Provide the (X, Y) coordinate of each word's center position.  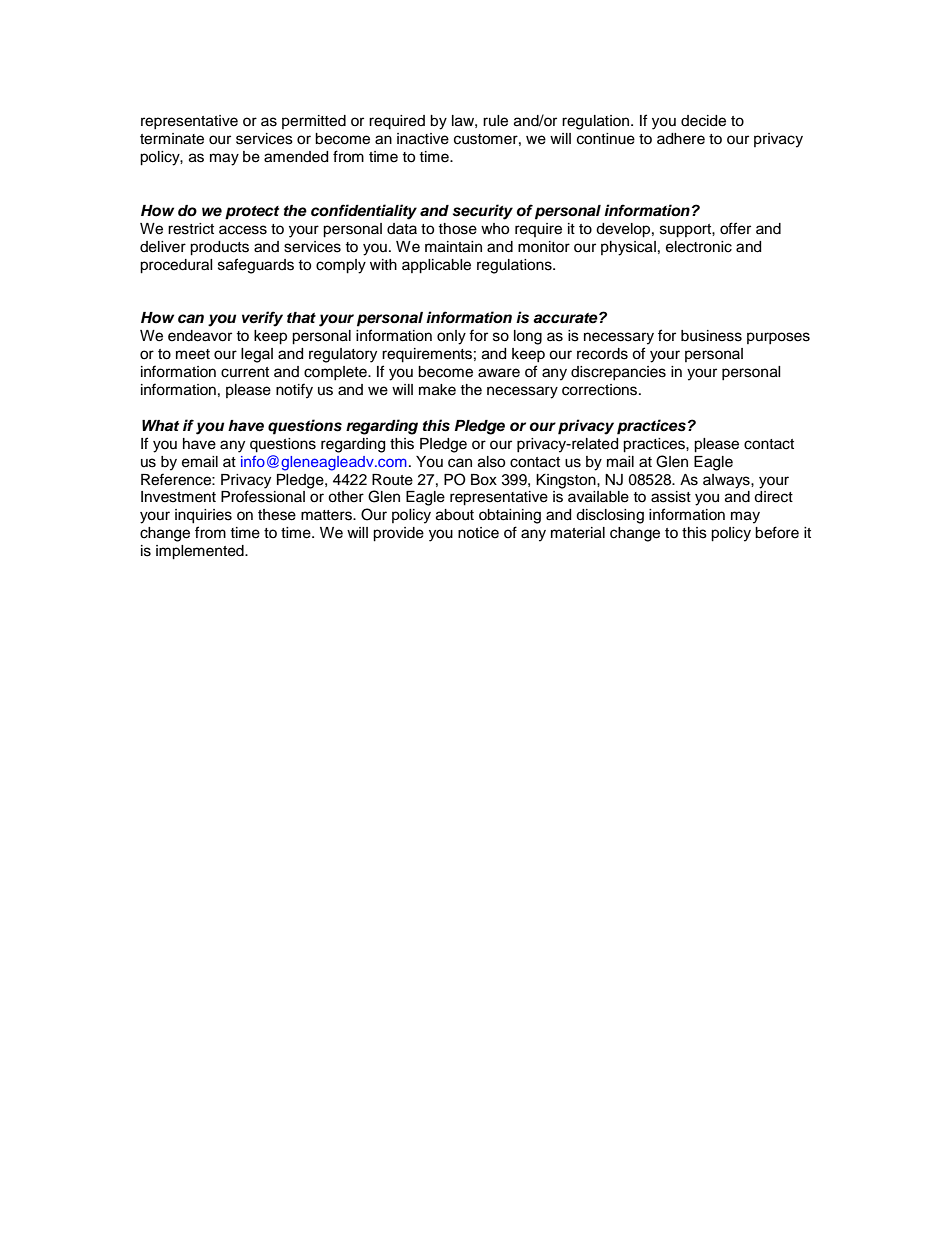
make (437, 390)
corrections (601, 390)
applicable (436, 266)
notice (478, 533)
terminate (172, 139)
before (777, 532)
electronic (699, 247)
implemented (201, 552)
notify (294, 391)
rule (495, 121)
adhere (681, 139)
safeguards (256, 266)
